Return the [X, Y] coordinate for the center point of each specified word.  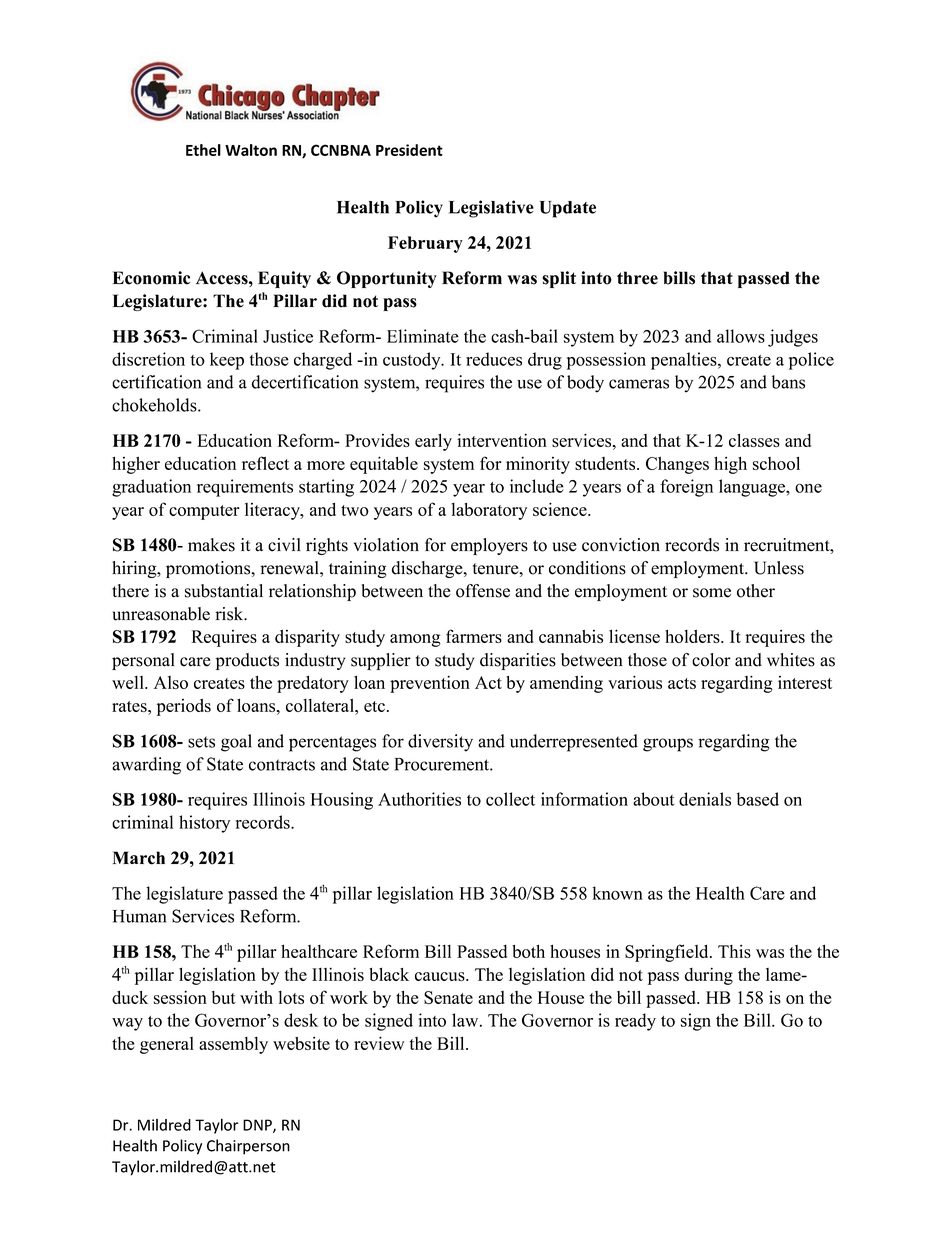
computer [204, 512]
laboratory [489, 511]
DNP [258, 1126]
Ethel [203, 150]
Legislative [491, 209]
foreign [686, 488]
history [204, 824]
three [637, 278]
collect [510, 799]
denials [705, 799]
